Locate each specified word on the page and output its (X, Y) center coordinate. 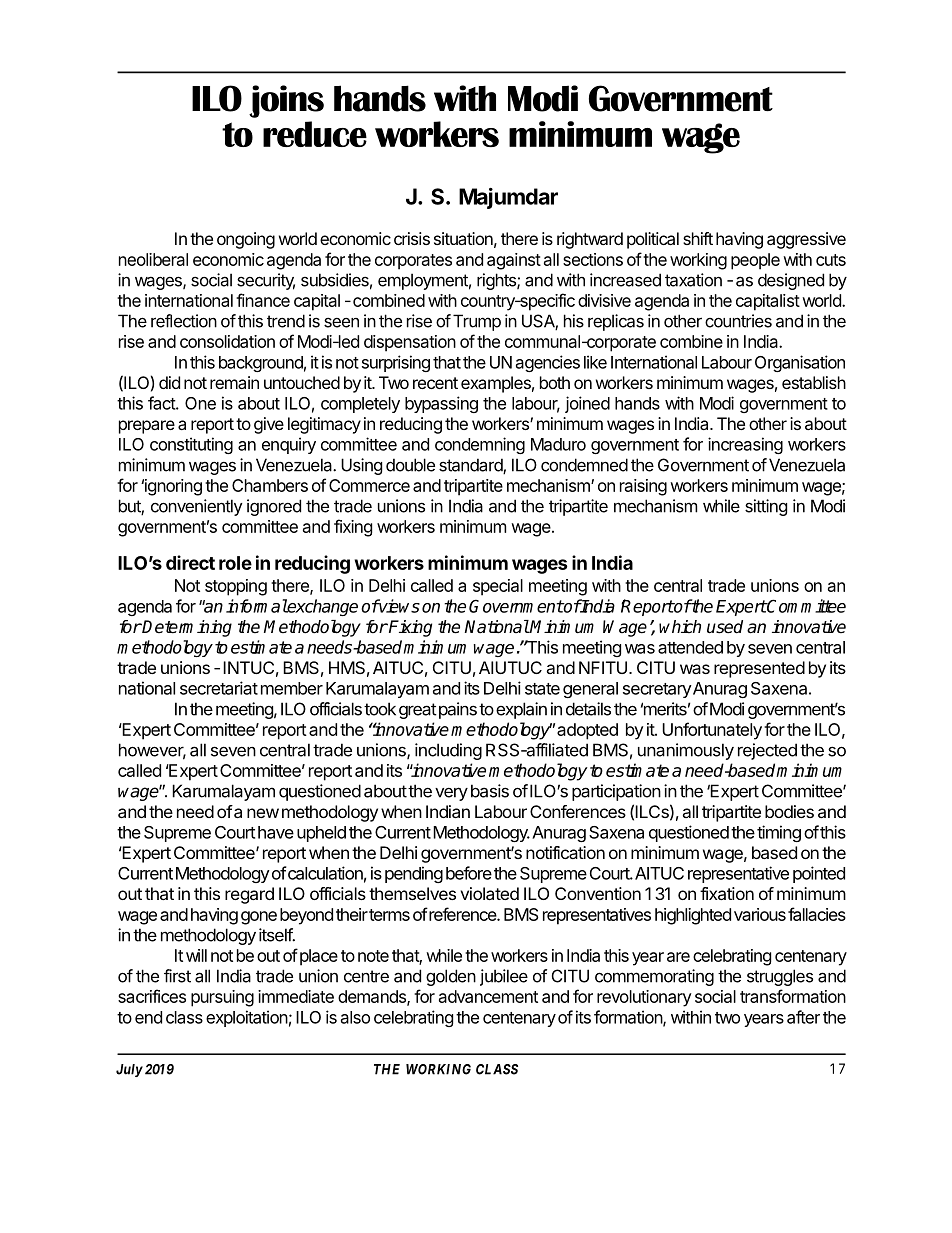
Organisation (800, 363)
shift (698, 238)
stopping (236, 587)
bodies (789, 811)
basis (490, 791)
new (263, 813)
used (725, 627)
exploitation (247, 1018)
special (498, 587)
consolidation (227, 341)
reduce (315, 134)
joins (286, 101)
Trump (477, 322)
